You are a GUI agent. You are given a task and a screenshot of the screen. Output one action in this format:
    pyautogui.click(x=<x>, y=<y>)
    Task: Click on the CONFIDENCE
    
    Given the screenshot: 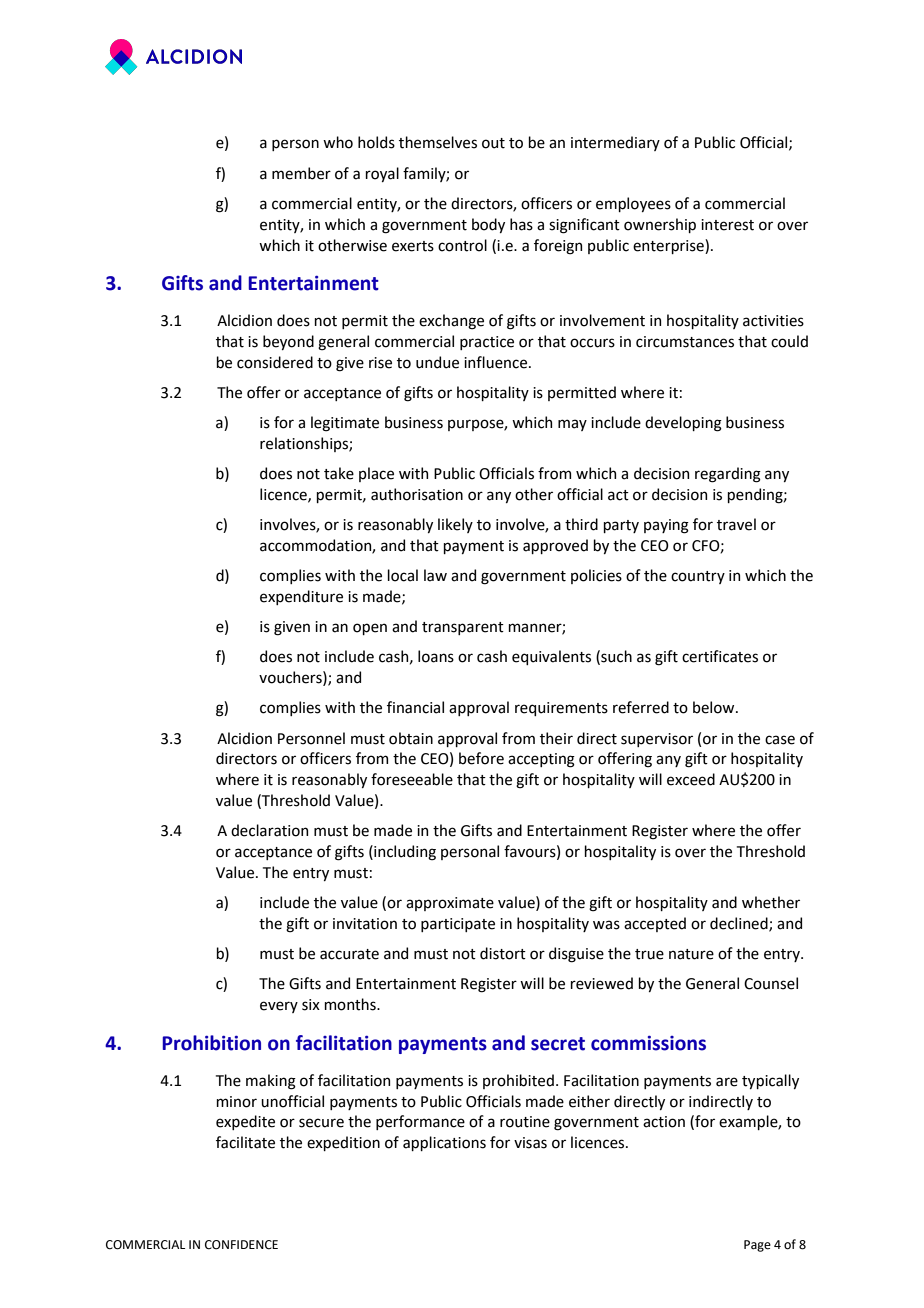 What is the action you would take?
    pyautogui.click(x=241, y=1245)
